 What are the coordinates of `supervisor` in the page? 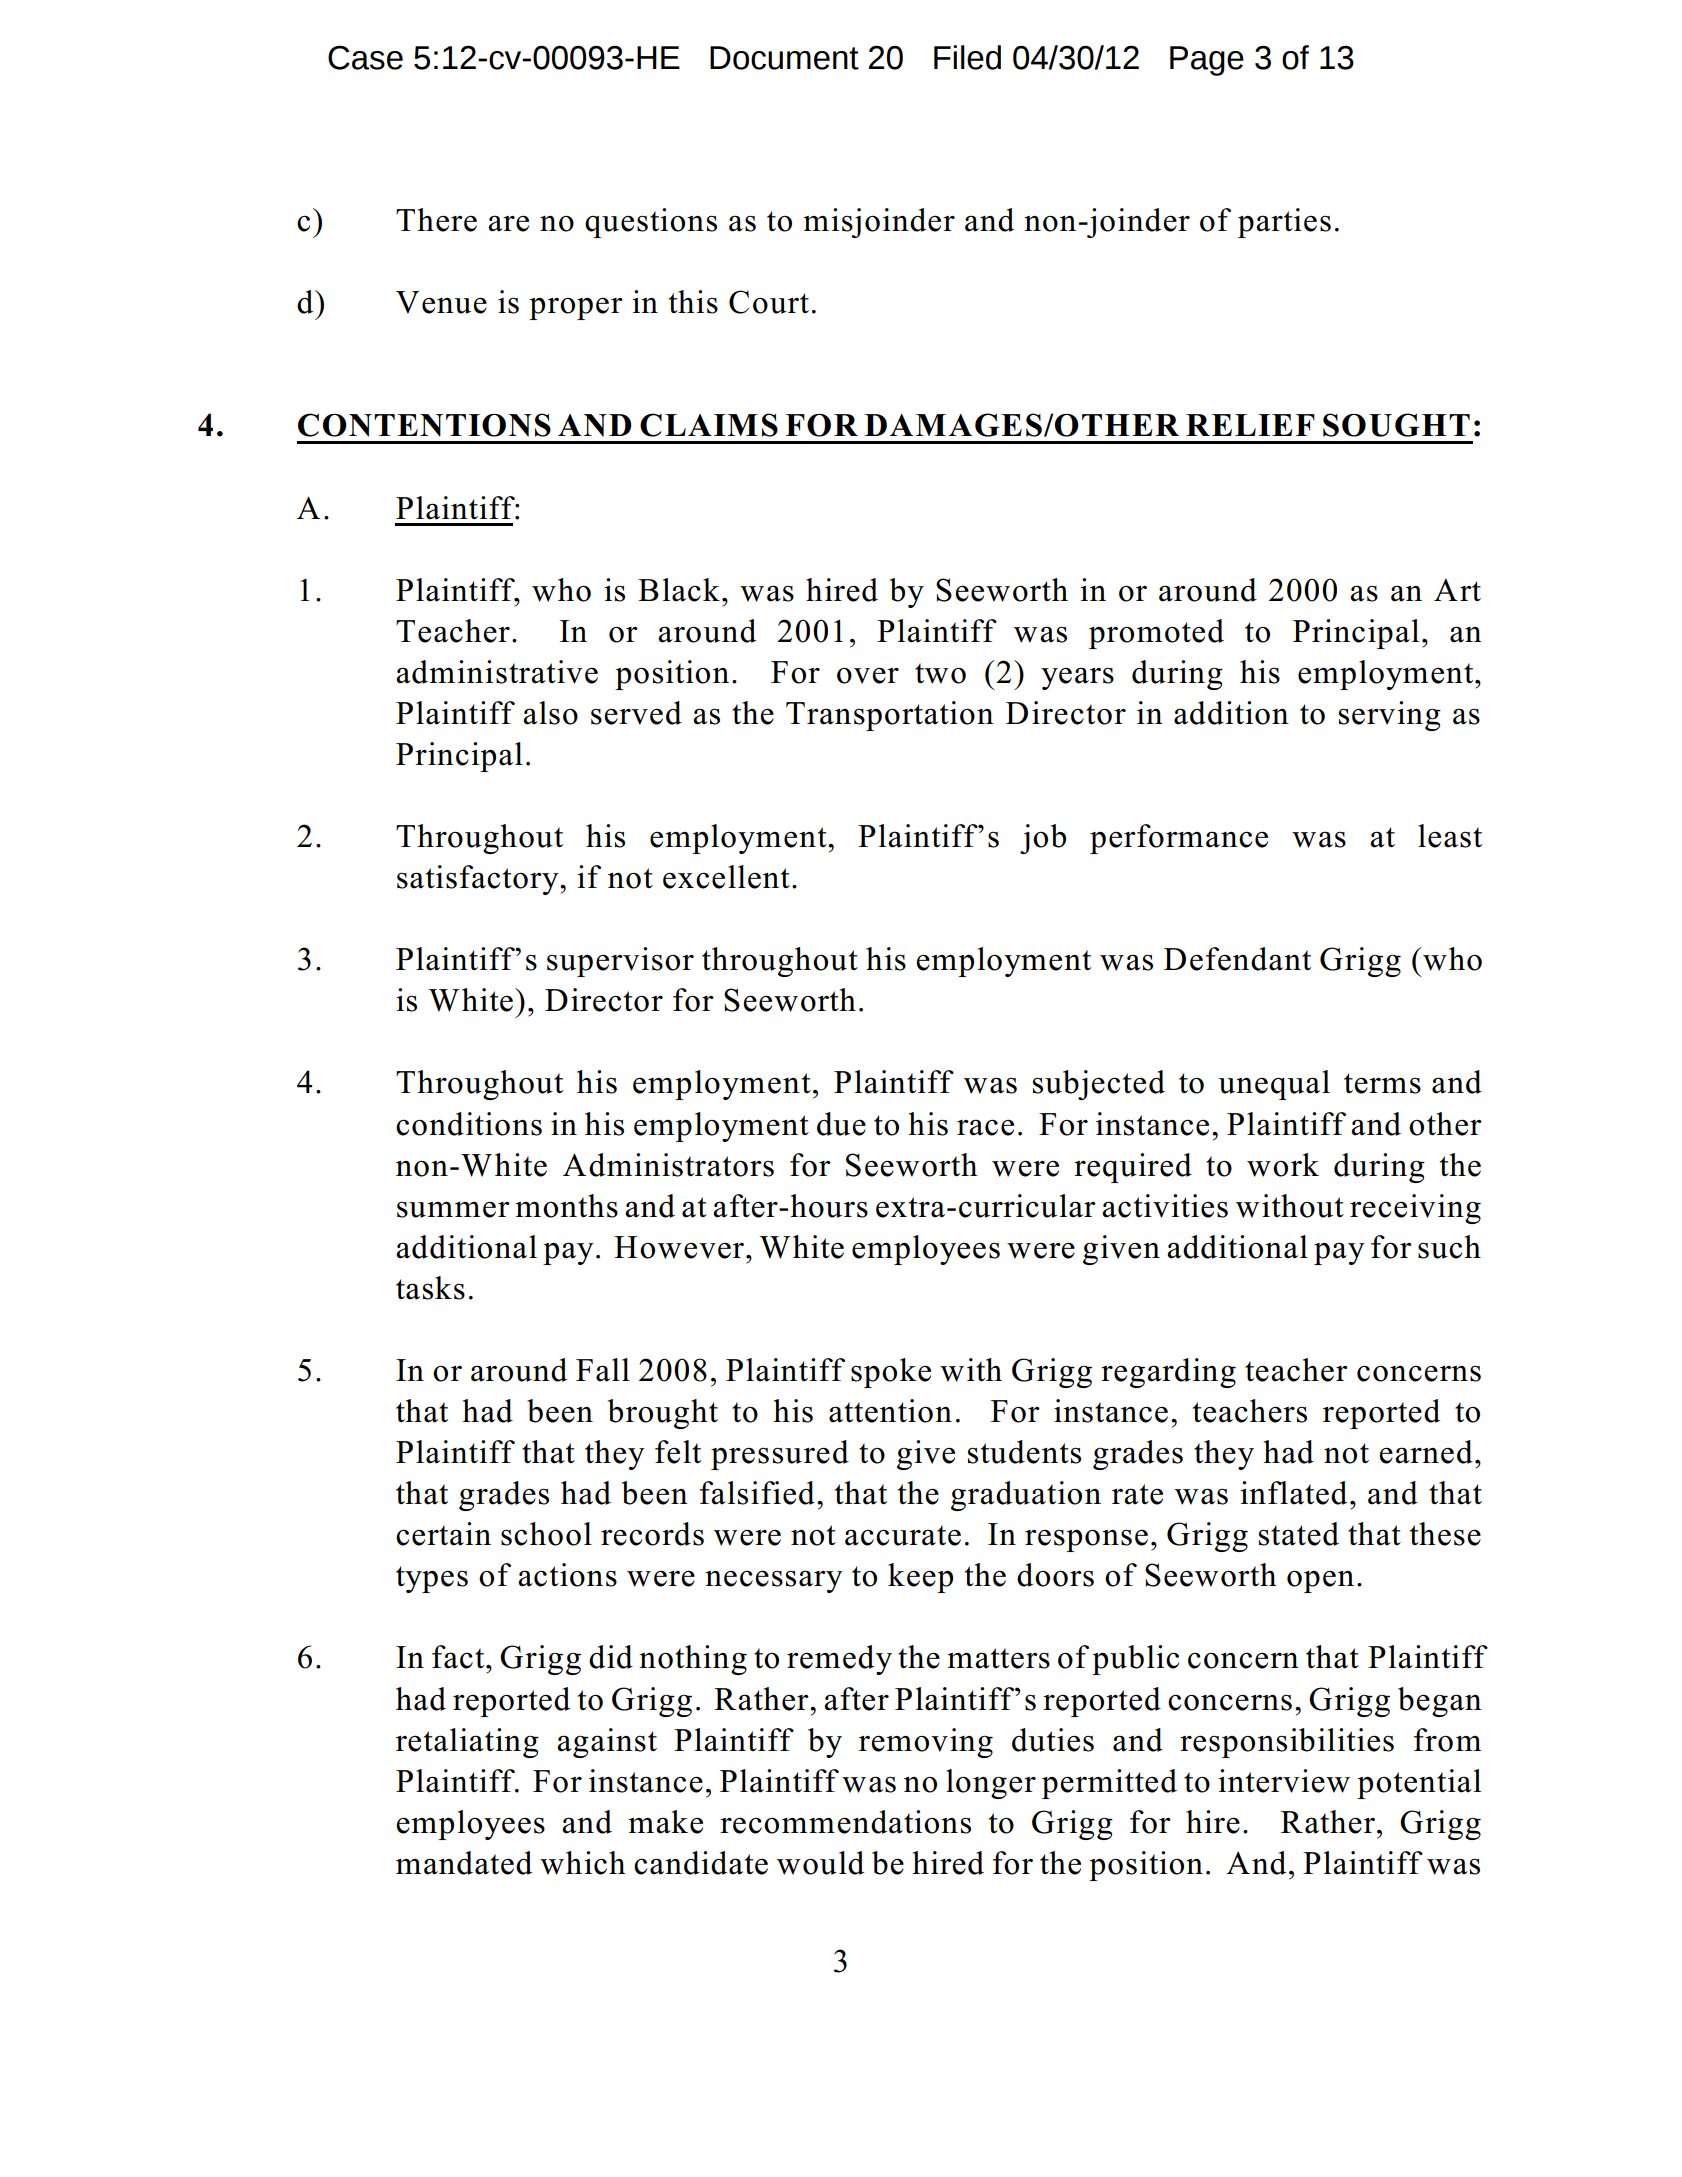 It's located at (620, 962).
